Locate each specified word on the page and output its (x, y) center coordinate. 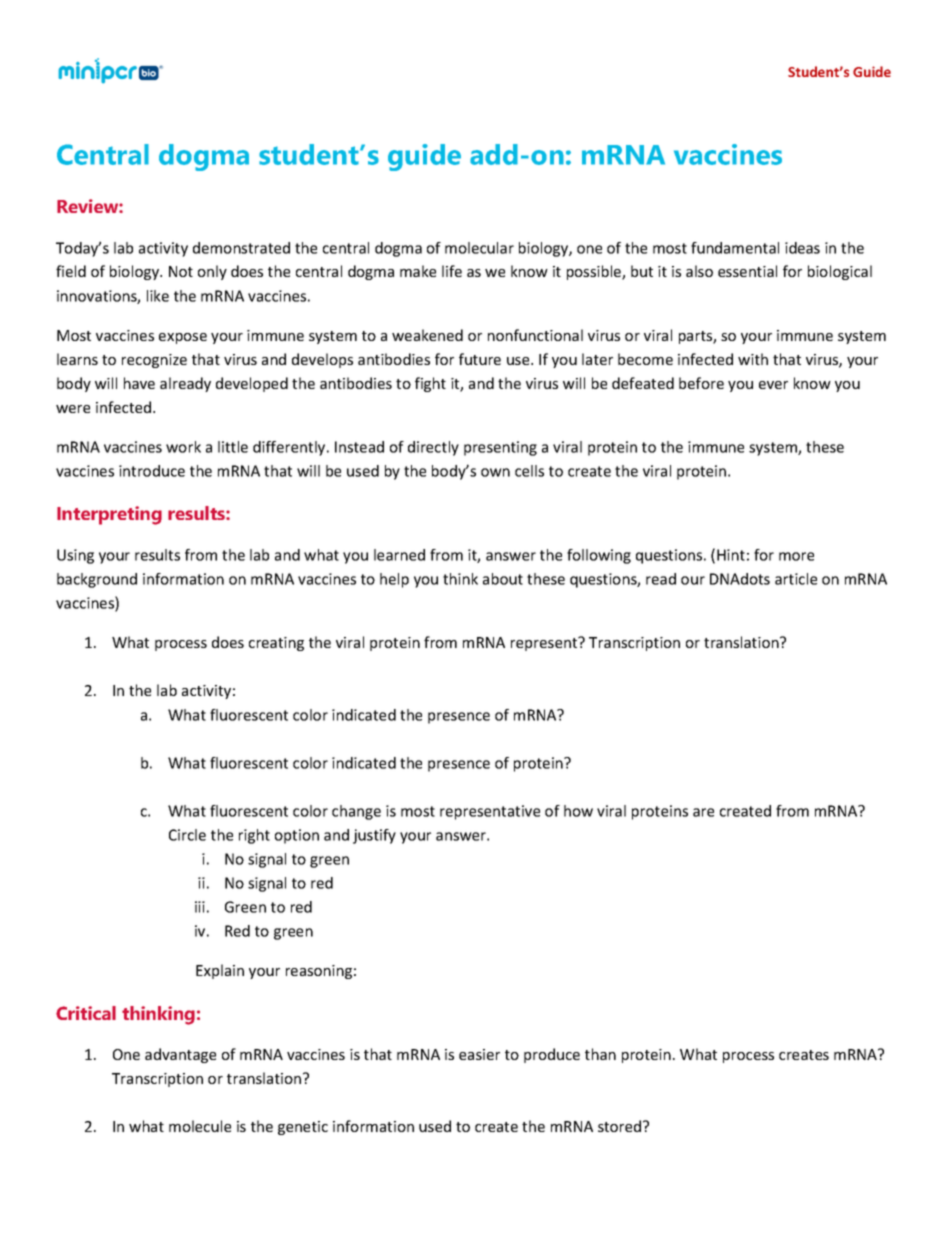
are (703, 812)
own (495, 472)
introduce (152, 471)
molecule (200, 1126)
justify (374, 836)
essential (747, 271)
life (452, 271)
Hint (731, 555)
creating (276, 644)
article (796, 579)
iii (200, 907)
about (503, 579)
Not (181, 271)
